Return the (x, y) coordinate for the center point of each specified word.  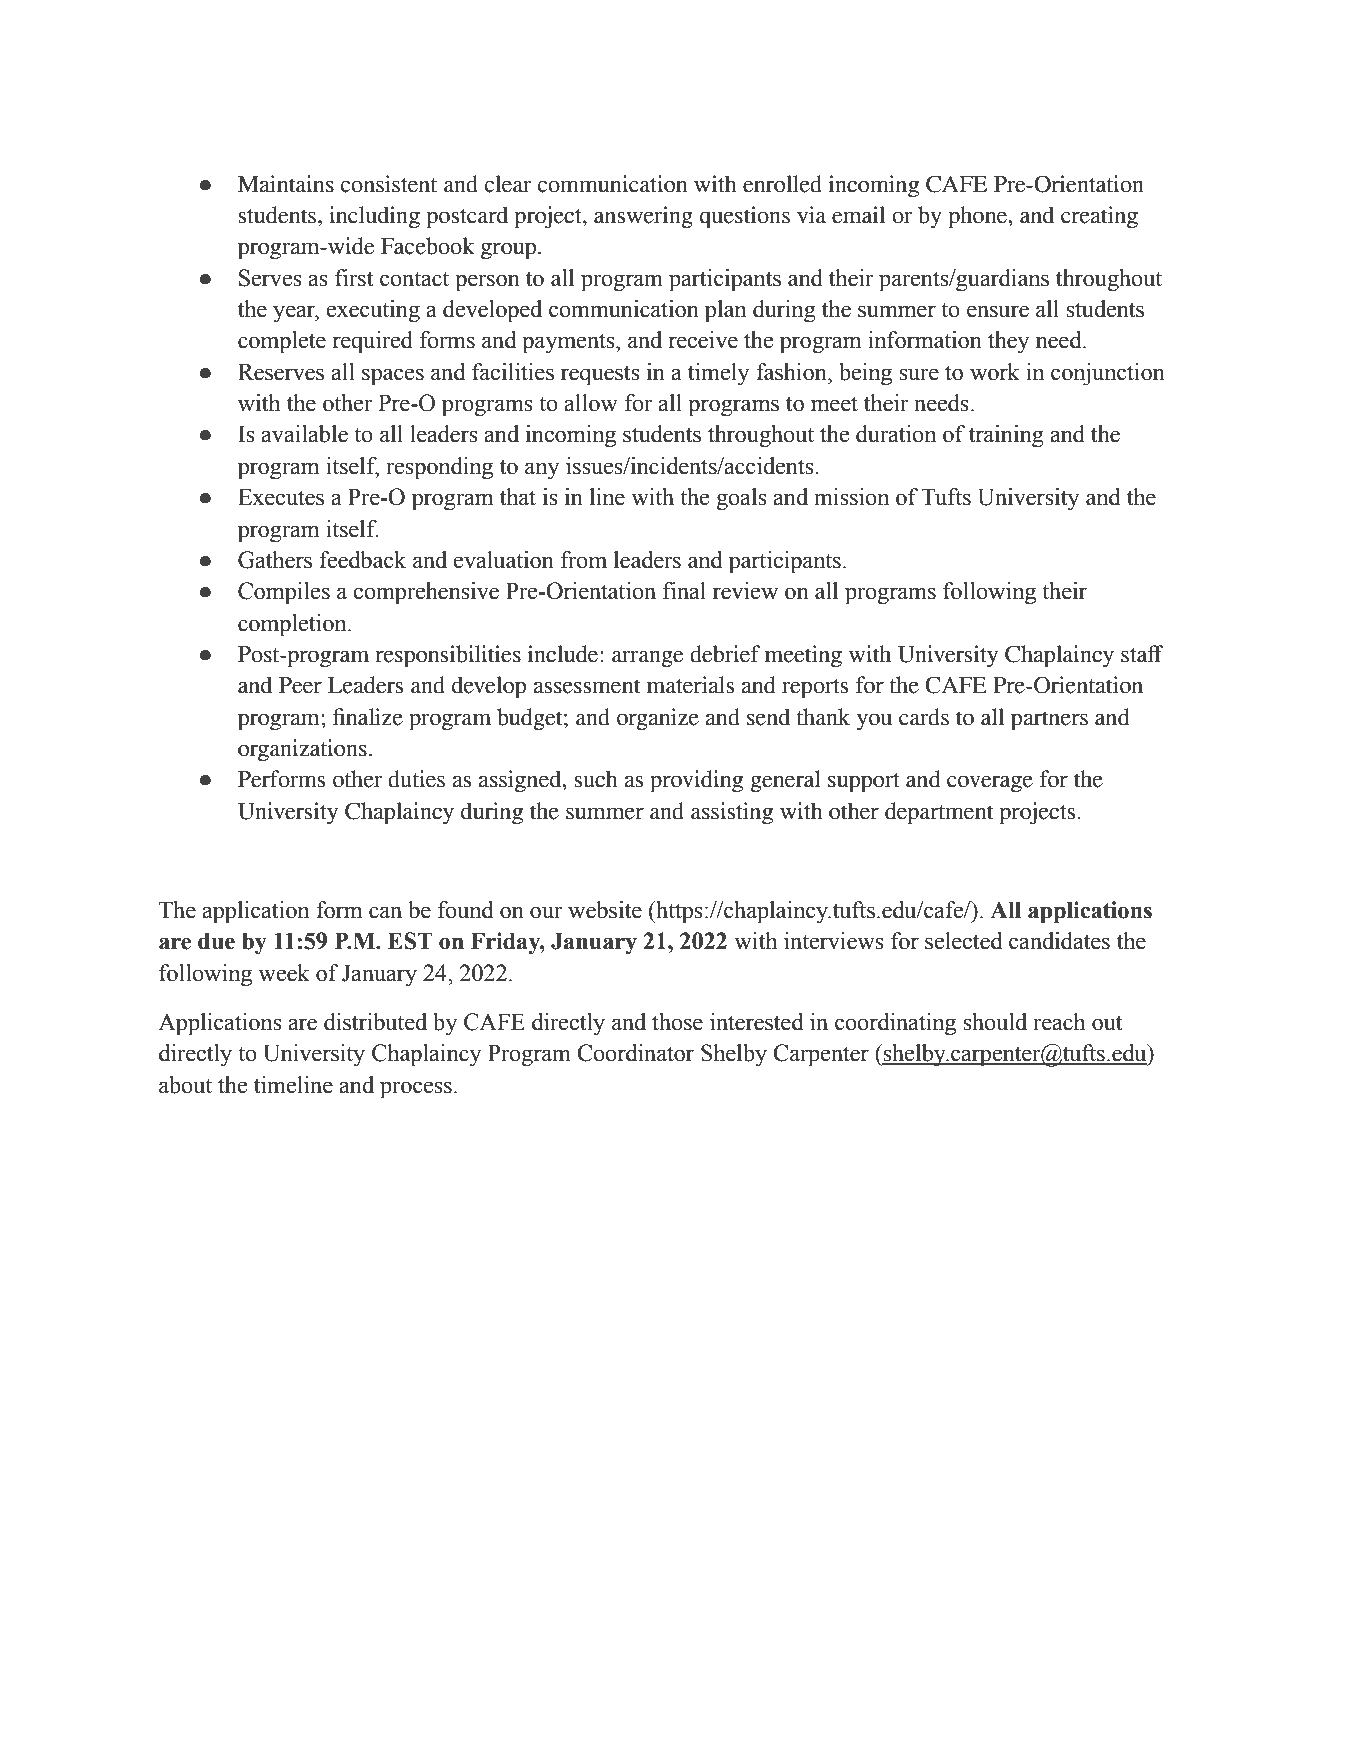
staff (1142, 654)
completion (293, 625)
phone (979, 217)
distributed (375, 1022)
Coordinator (635, 1053)
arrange (647, 659)
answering (643, 217)
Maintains (286, 184)
